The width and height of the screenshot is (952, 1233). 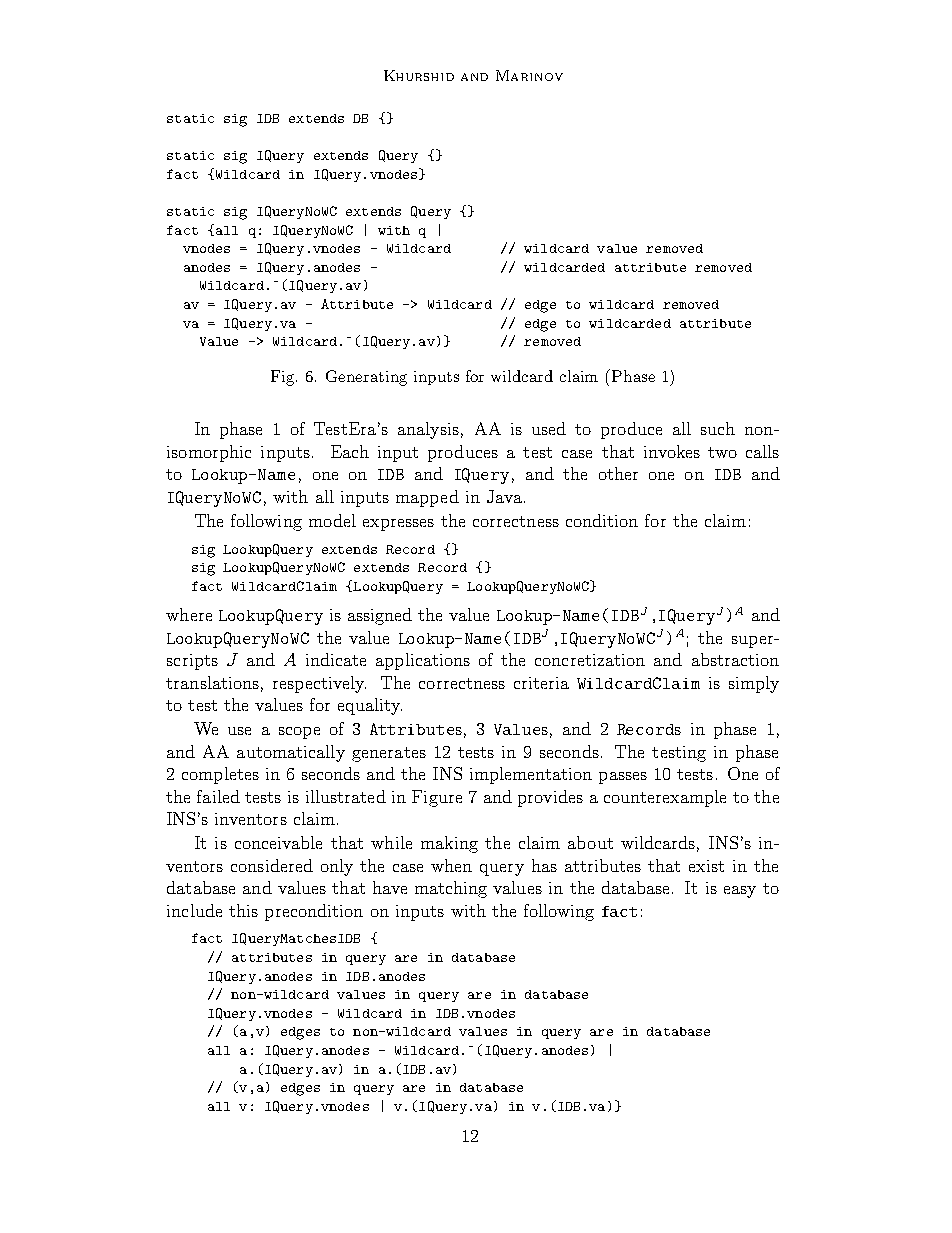 I want to click on analysis, so click(x=428, y=430).
